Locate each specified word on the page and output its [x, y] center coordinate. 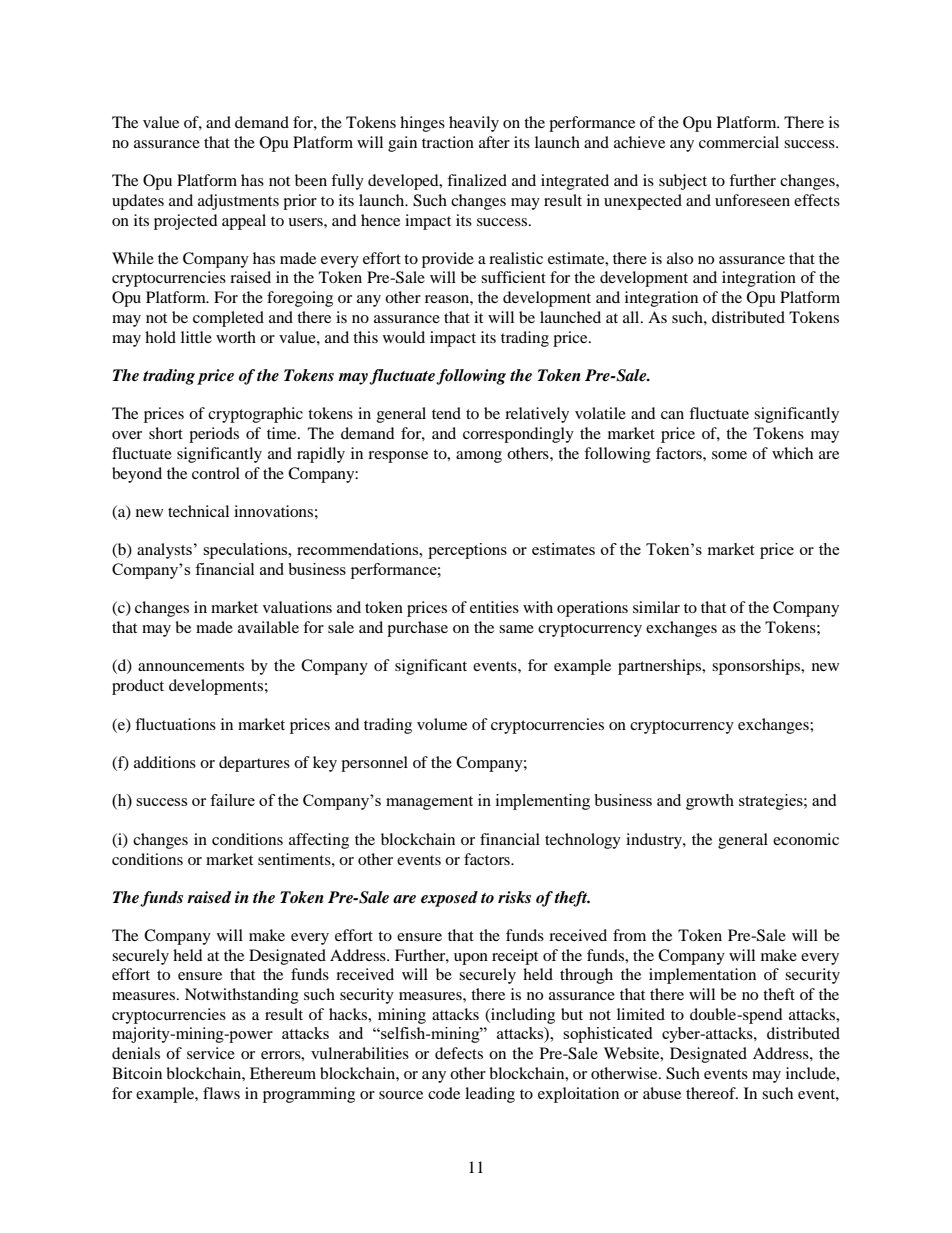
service [211, 1053]
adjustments [238, 202]
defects [459, 1053]
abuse [662, 1093]
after [494, 142]
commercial [739, 142]
